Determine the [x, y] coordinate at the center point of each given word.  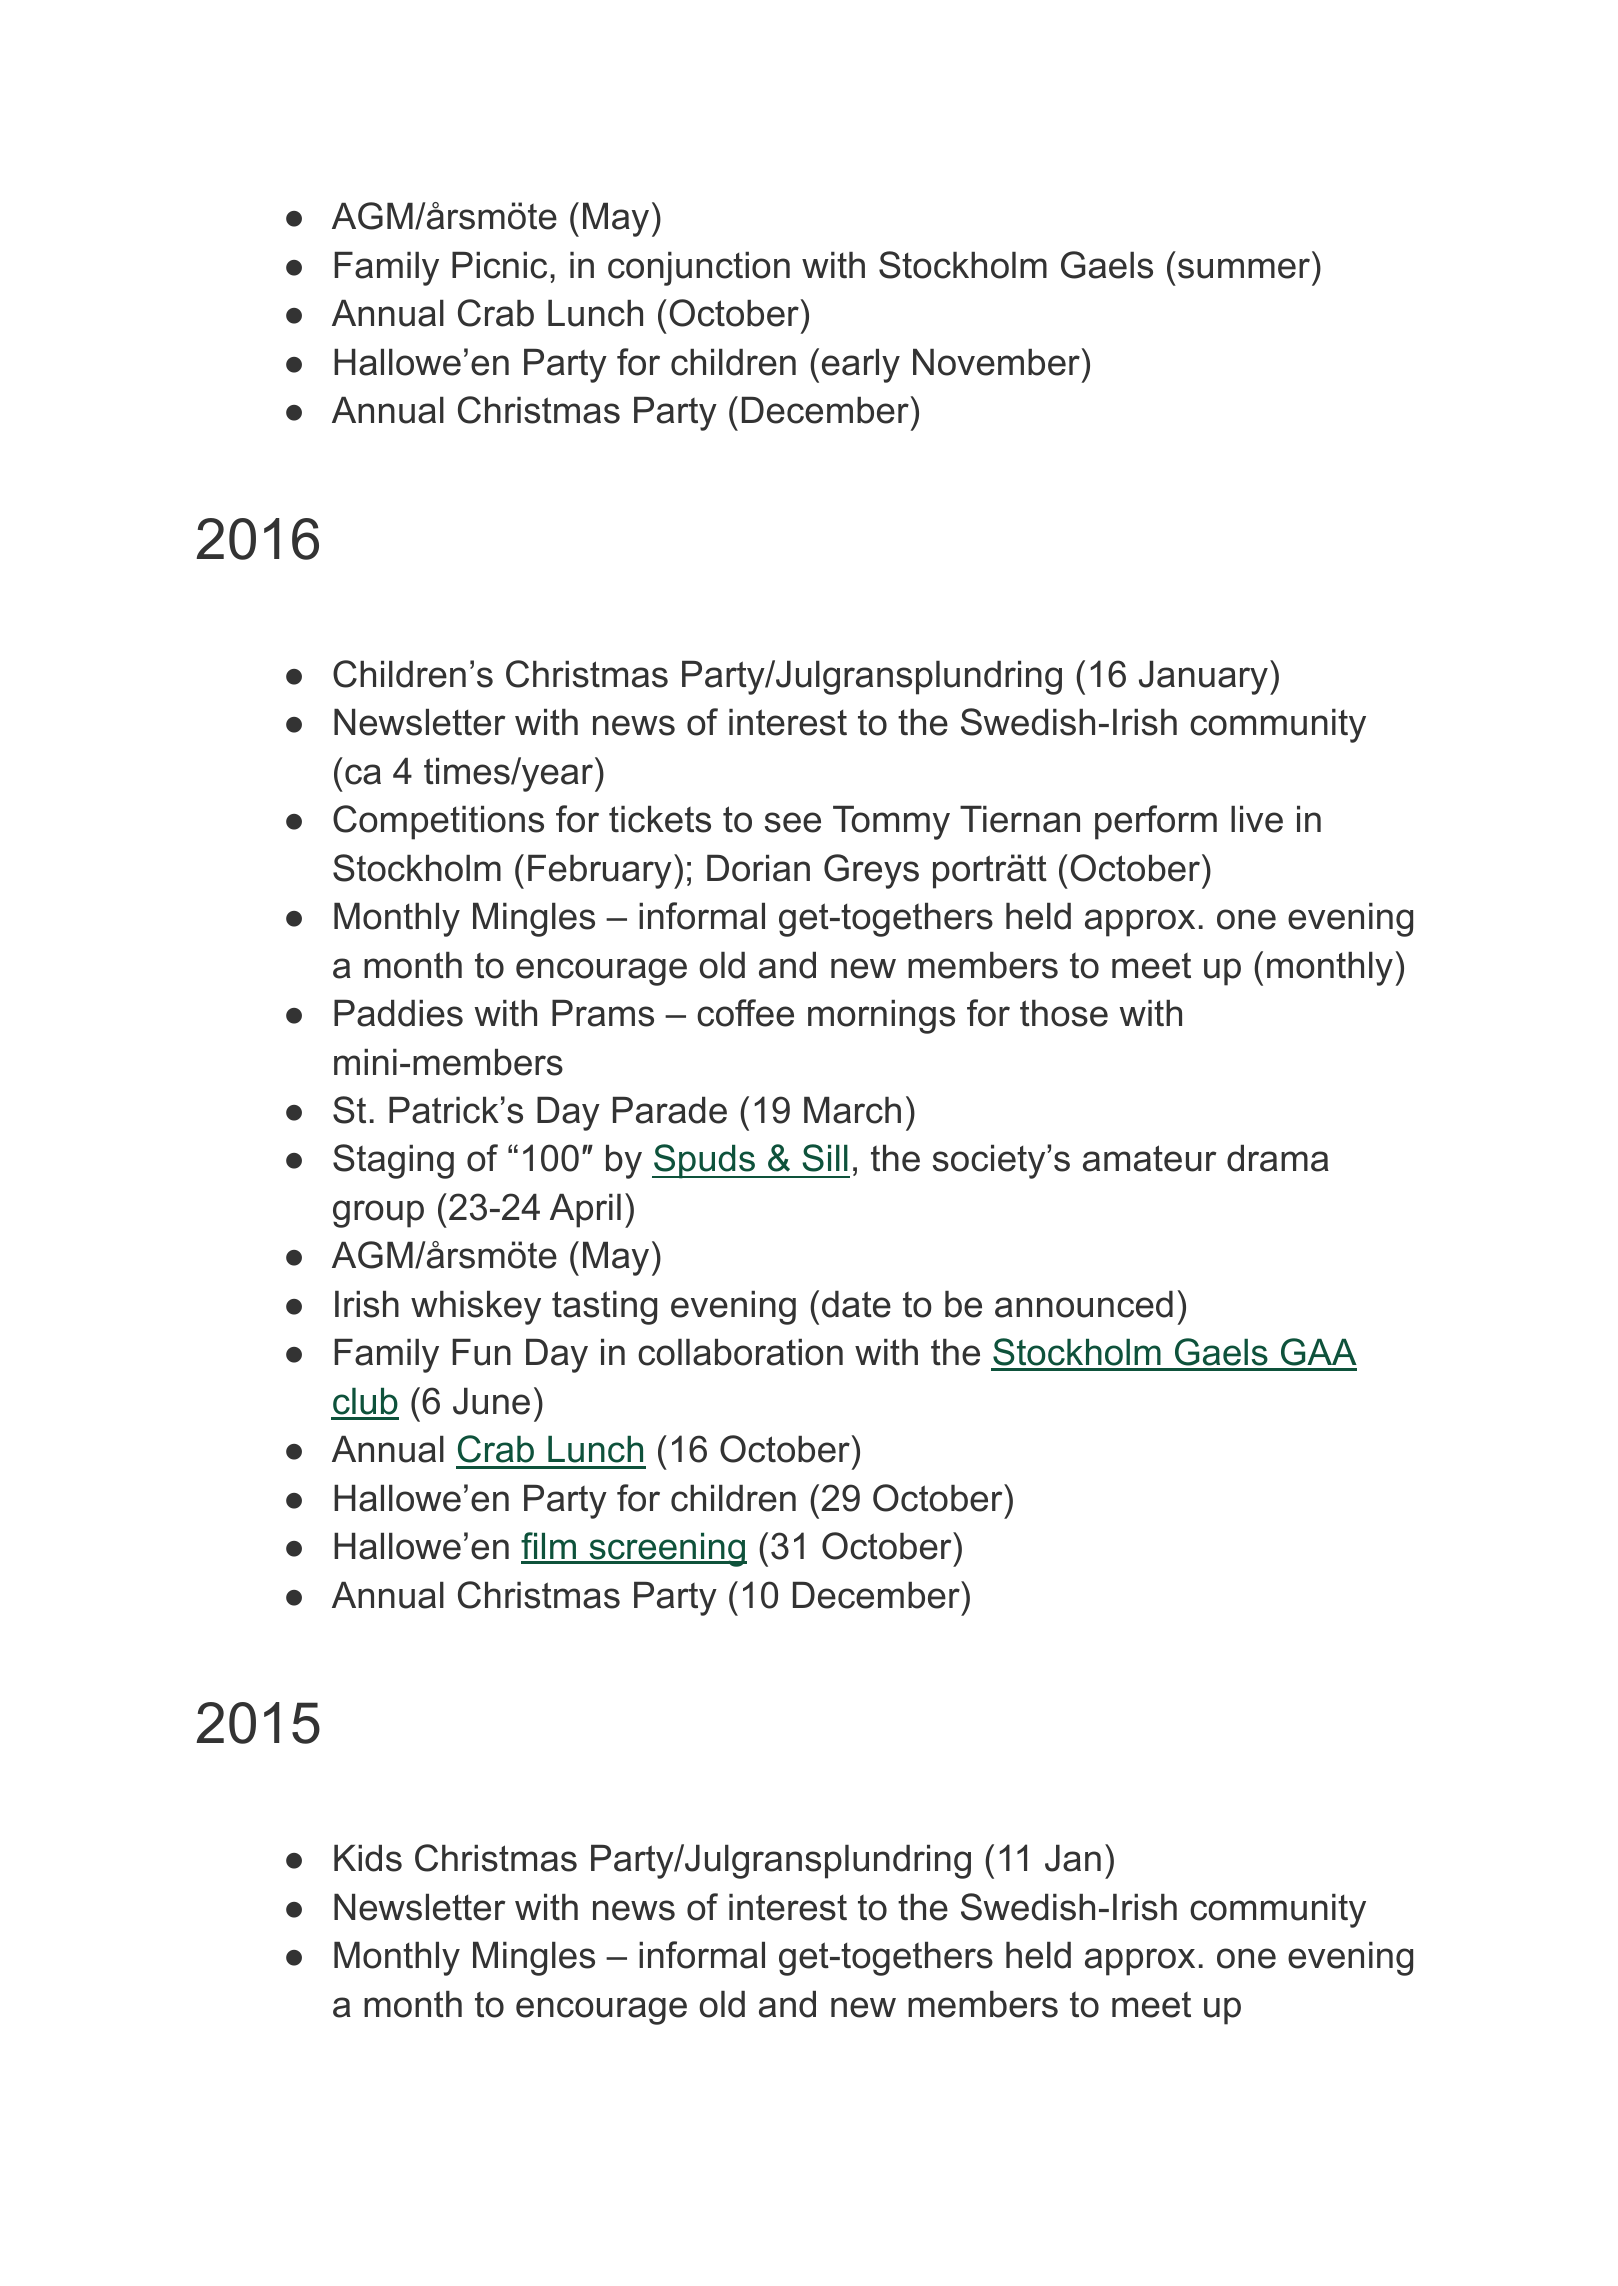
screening [667, 1549]
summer [1244, 268]
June [491, 1401]
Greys [871, 871]
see [793, 822]
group [378, 1214]
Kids [368, 1858]
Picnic [499, 265]
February [600, 872]
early [861, 366]
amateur [1149, 1158]
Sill [825, 1158]
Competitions [438, 822]
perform [1156, 822]
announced [1084, 1304]
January [1203, 678]
